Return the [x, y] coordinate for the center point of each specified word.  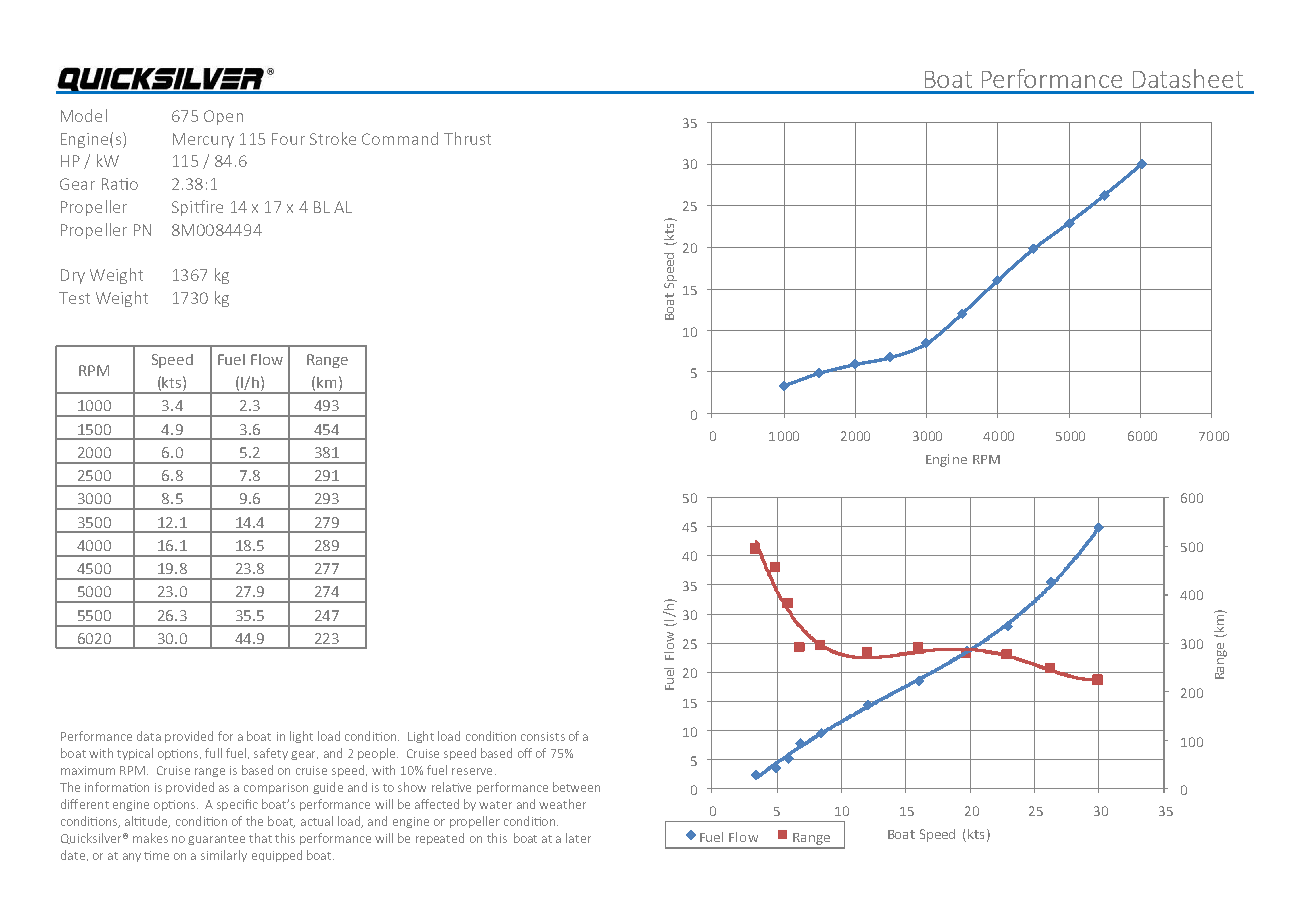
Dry [73, 276]
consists [543, 736]
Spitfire [197, 208]
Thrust [467, 138]
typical [135, 754]
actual [317, 821]
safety [271, 754]
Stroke [333, 138]
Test [74, 298]
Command [400, 138]
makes [150, 838]
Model [84, 115]
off [525, 753]
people [376, 754]
